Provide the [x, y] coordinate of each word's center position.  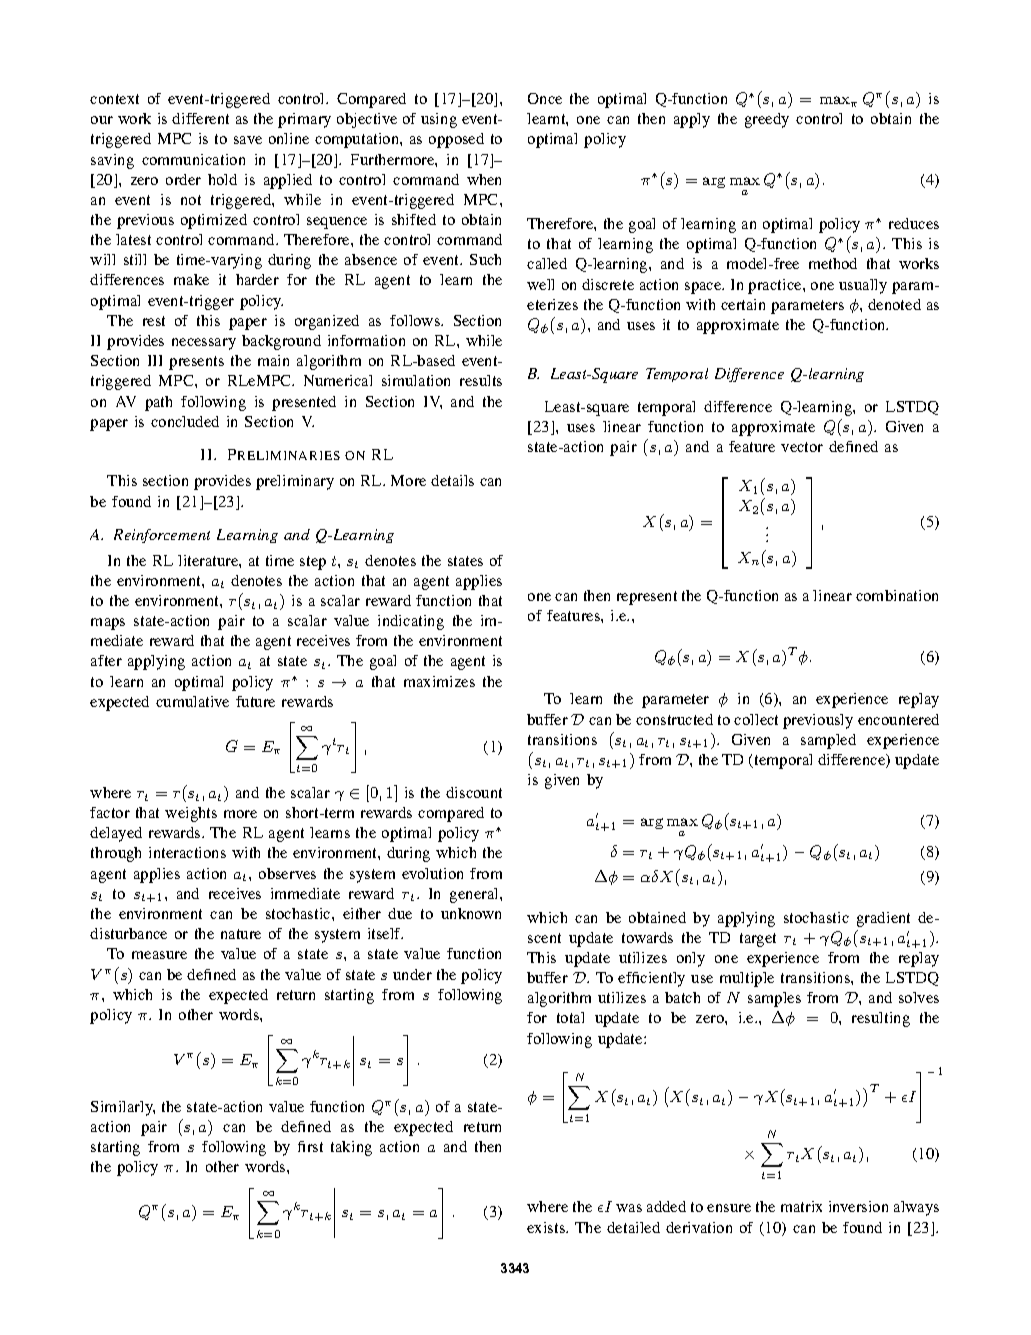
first [310, 1146]
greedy [767, 120]
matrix [801, 1206]
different [200, 118]
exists [547, 1227]
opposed [456, 140]
